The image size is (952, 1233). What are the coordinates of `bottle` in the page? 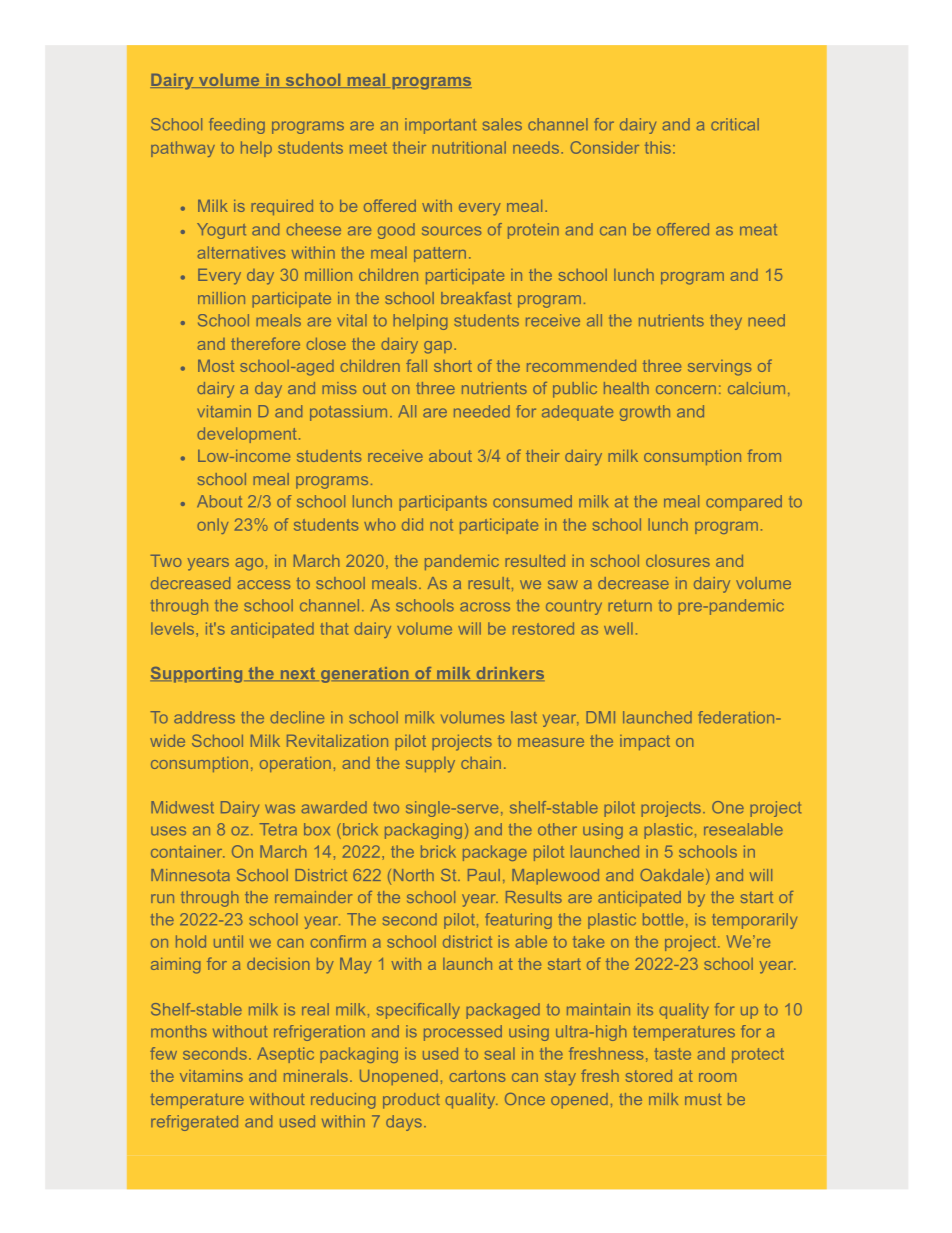 It's located at (663, 919).
